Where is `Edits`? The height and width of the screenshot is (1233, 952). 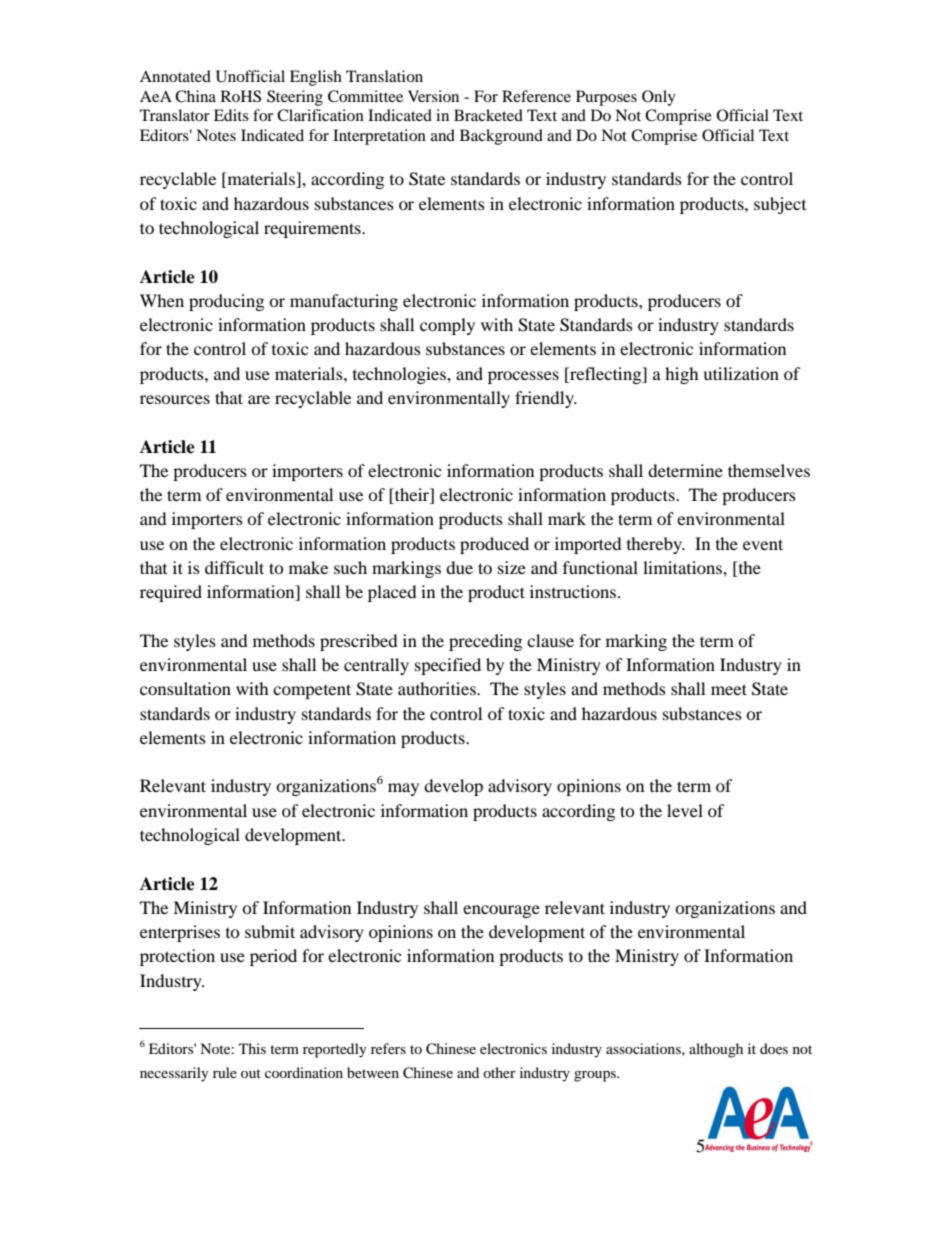
Edits is located at coordinates (231, 115).
